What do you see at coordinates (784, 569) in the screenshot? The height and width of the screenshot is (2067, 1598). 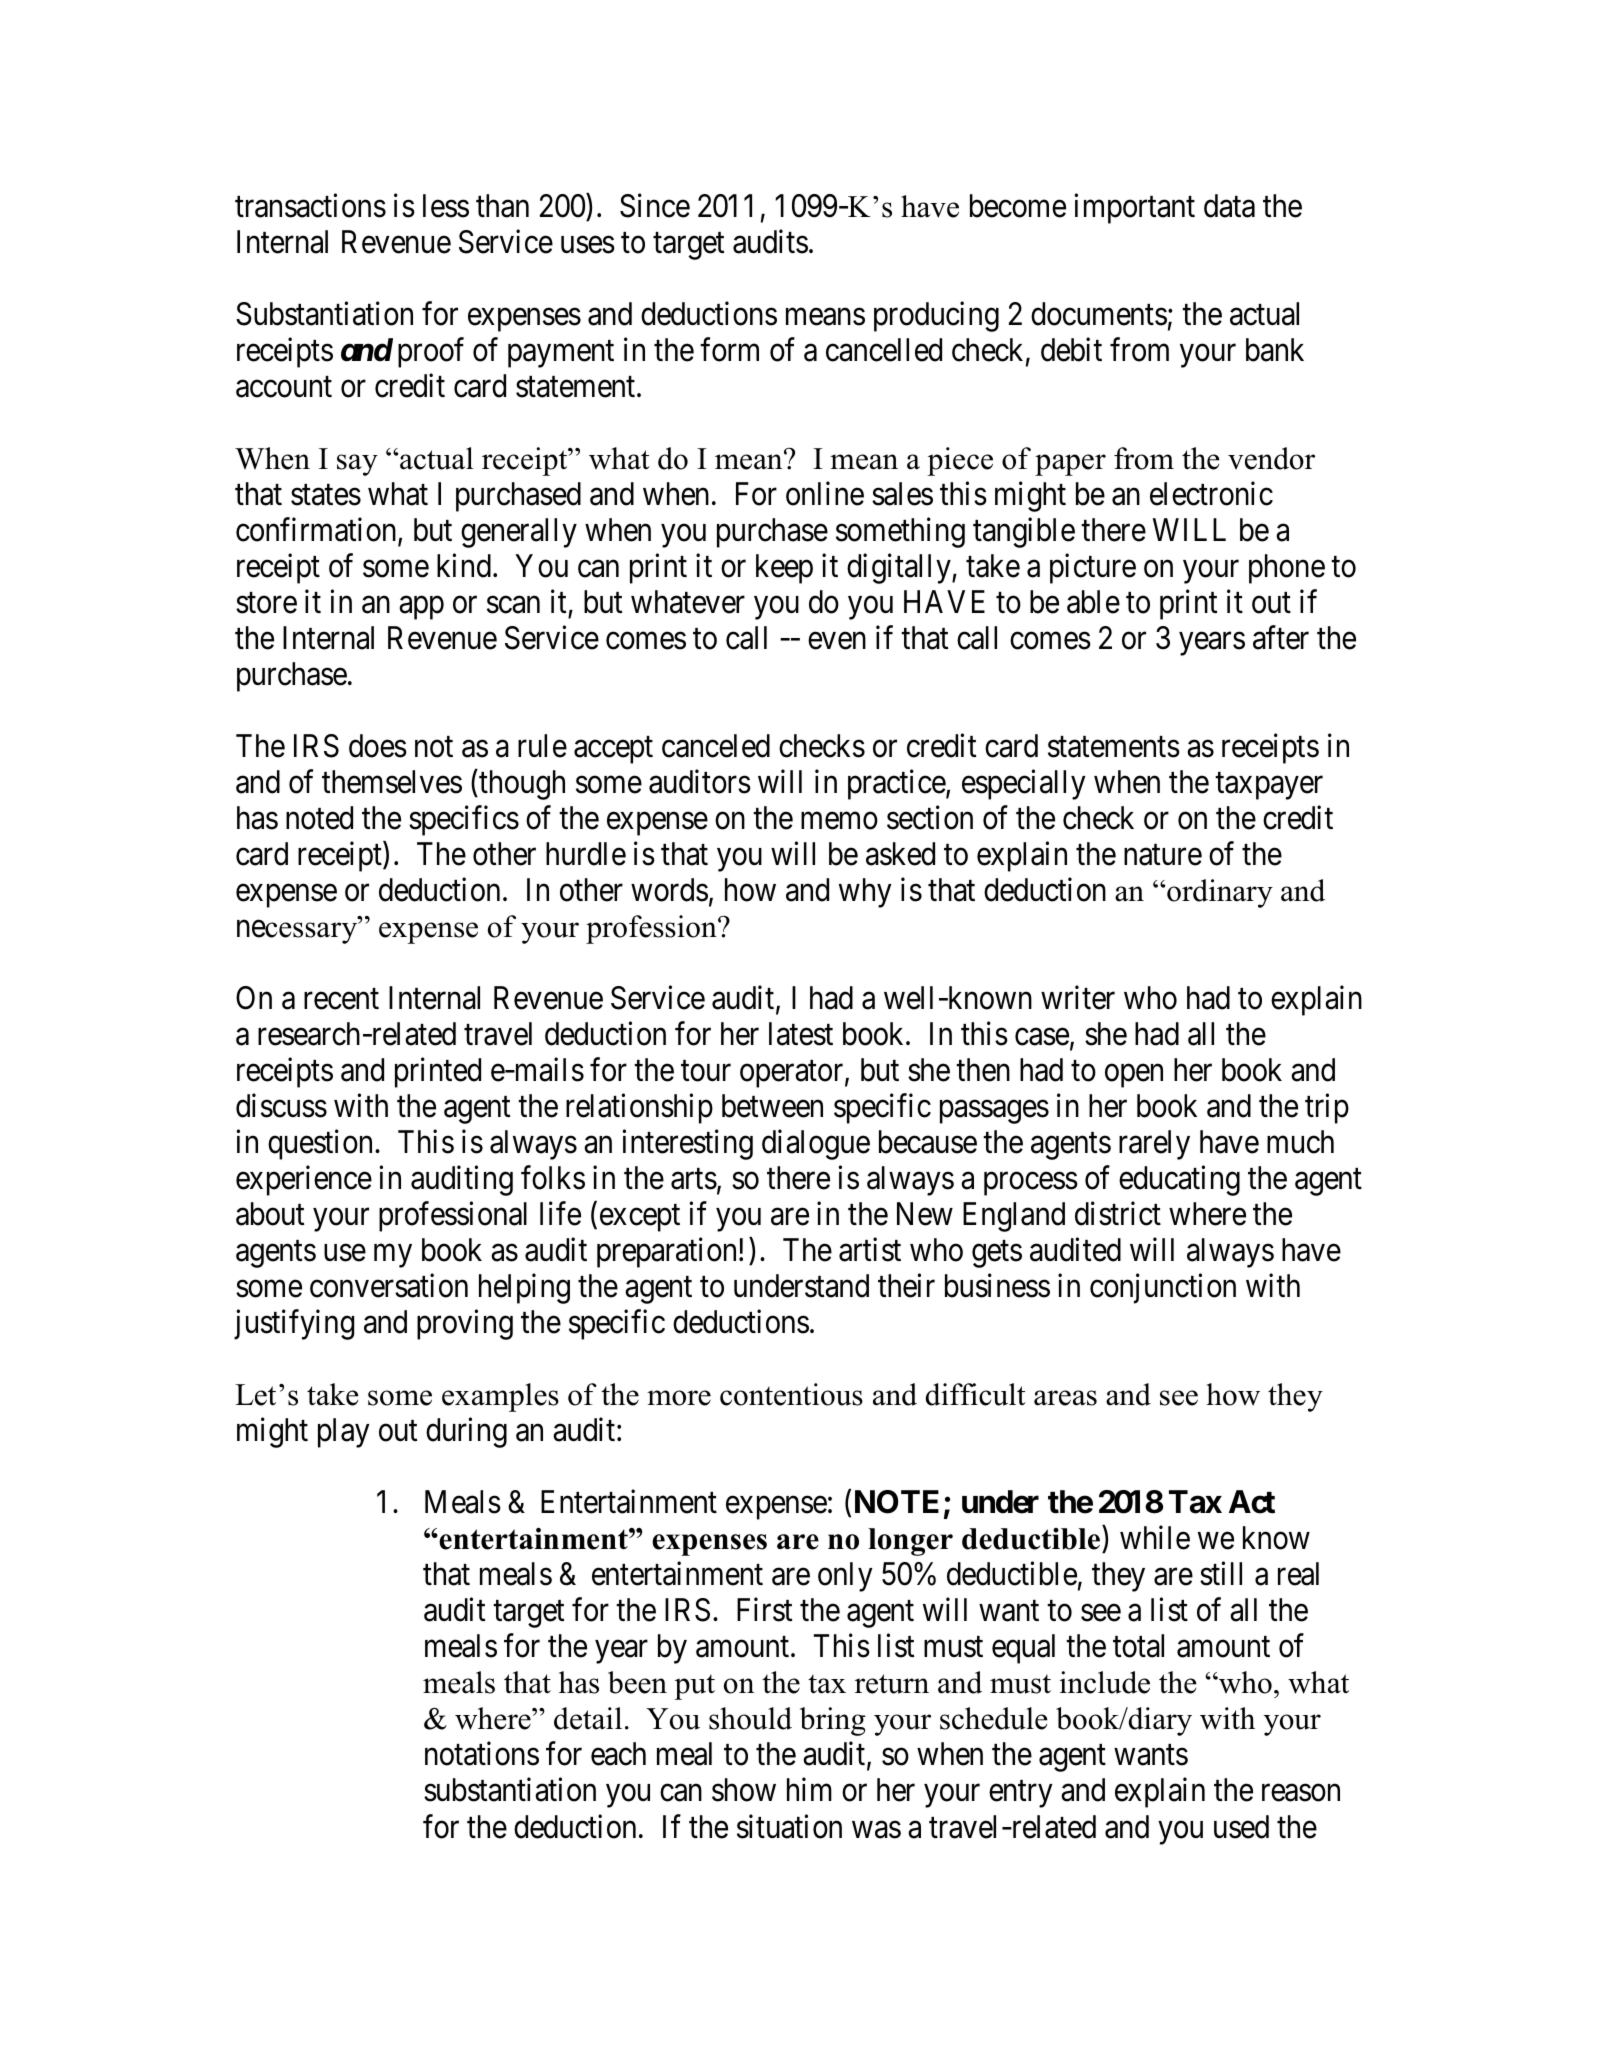 I see `keep` at bounding box center [784, 569].
